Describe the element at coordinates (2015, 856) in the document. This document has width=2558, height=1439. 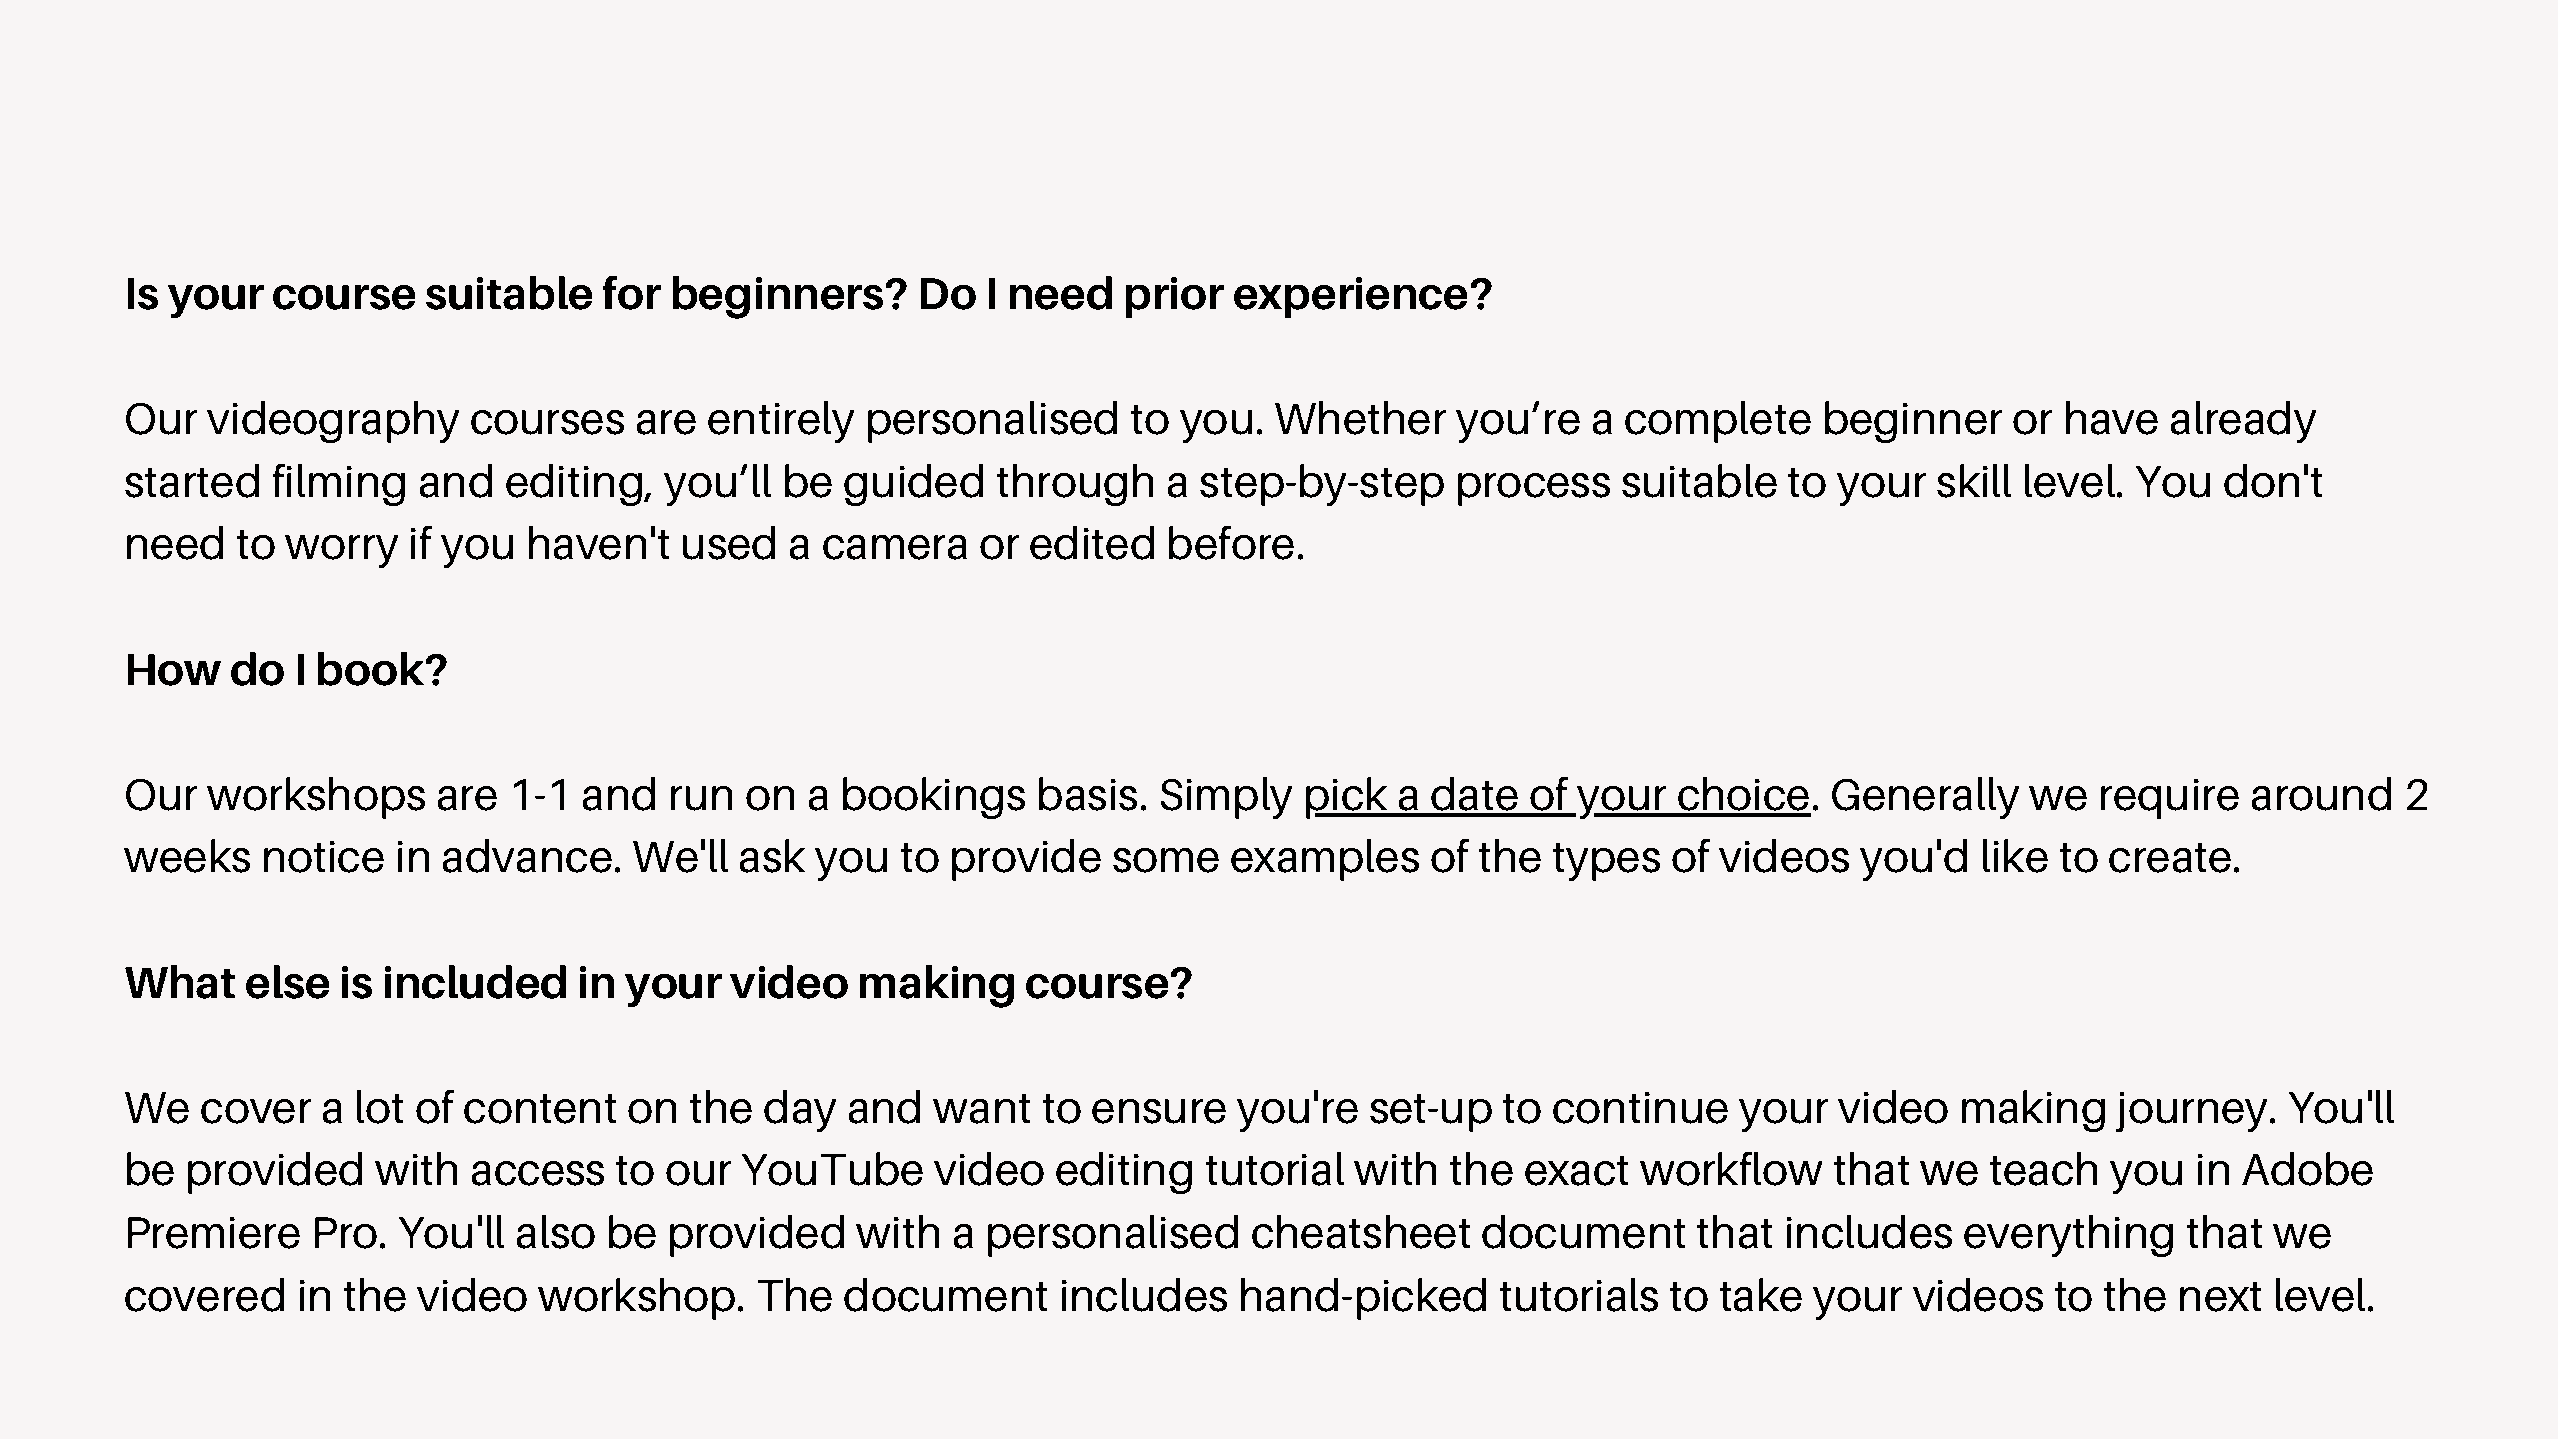
I see `like` at that location.
